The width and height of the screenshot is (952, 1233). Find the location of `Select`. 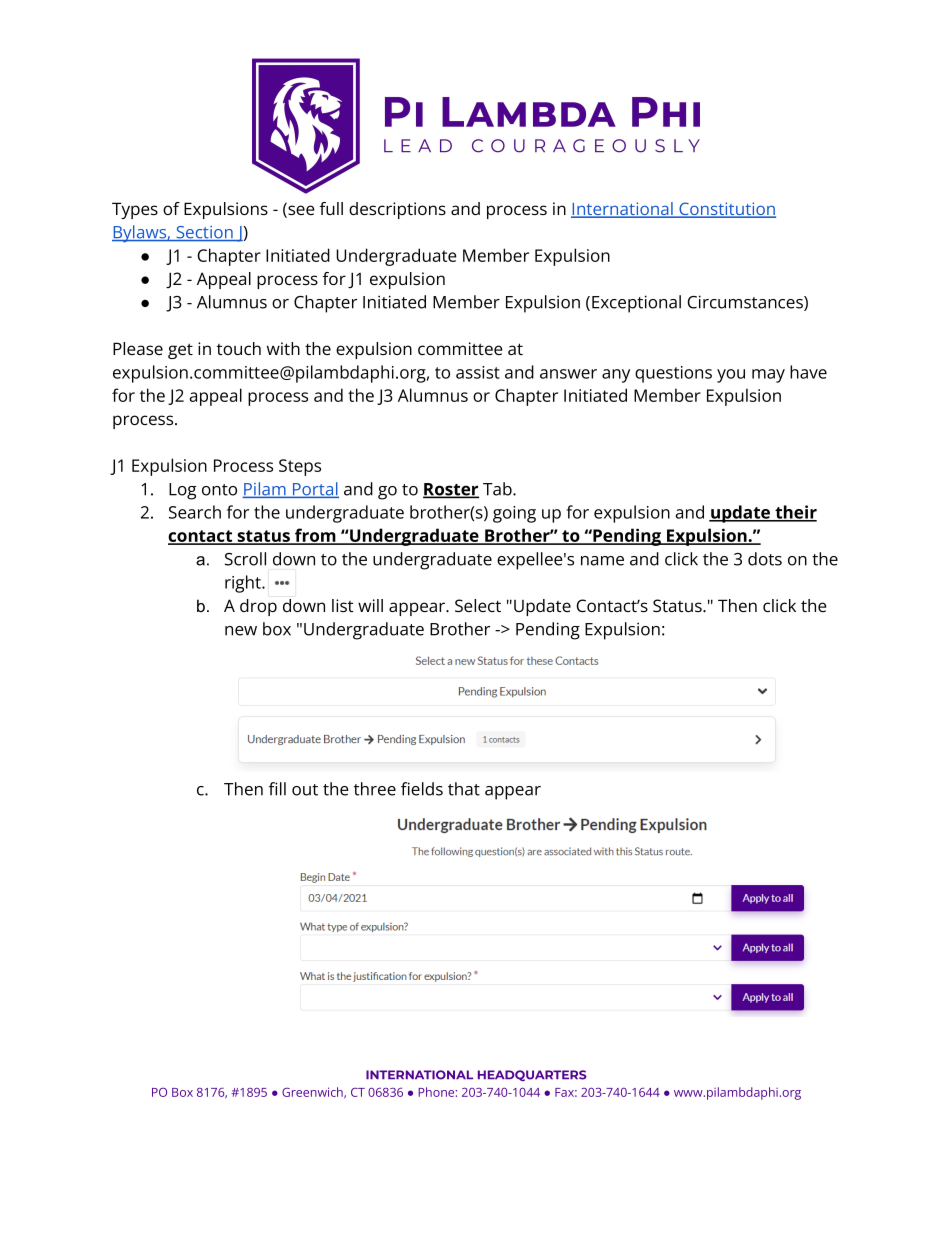

Select is located at coordinates (478, 605).
